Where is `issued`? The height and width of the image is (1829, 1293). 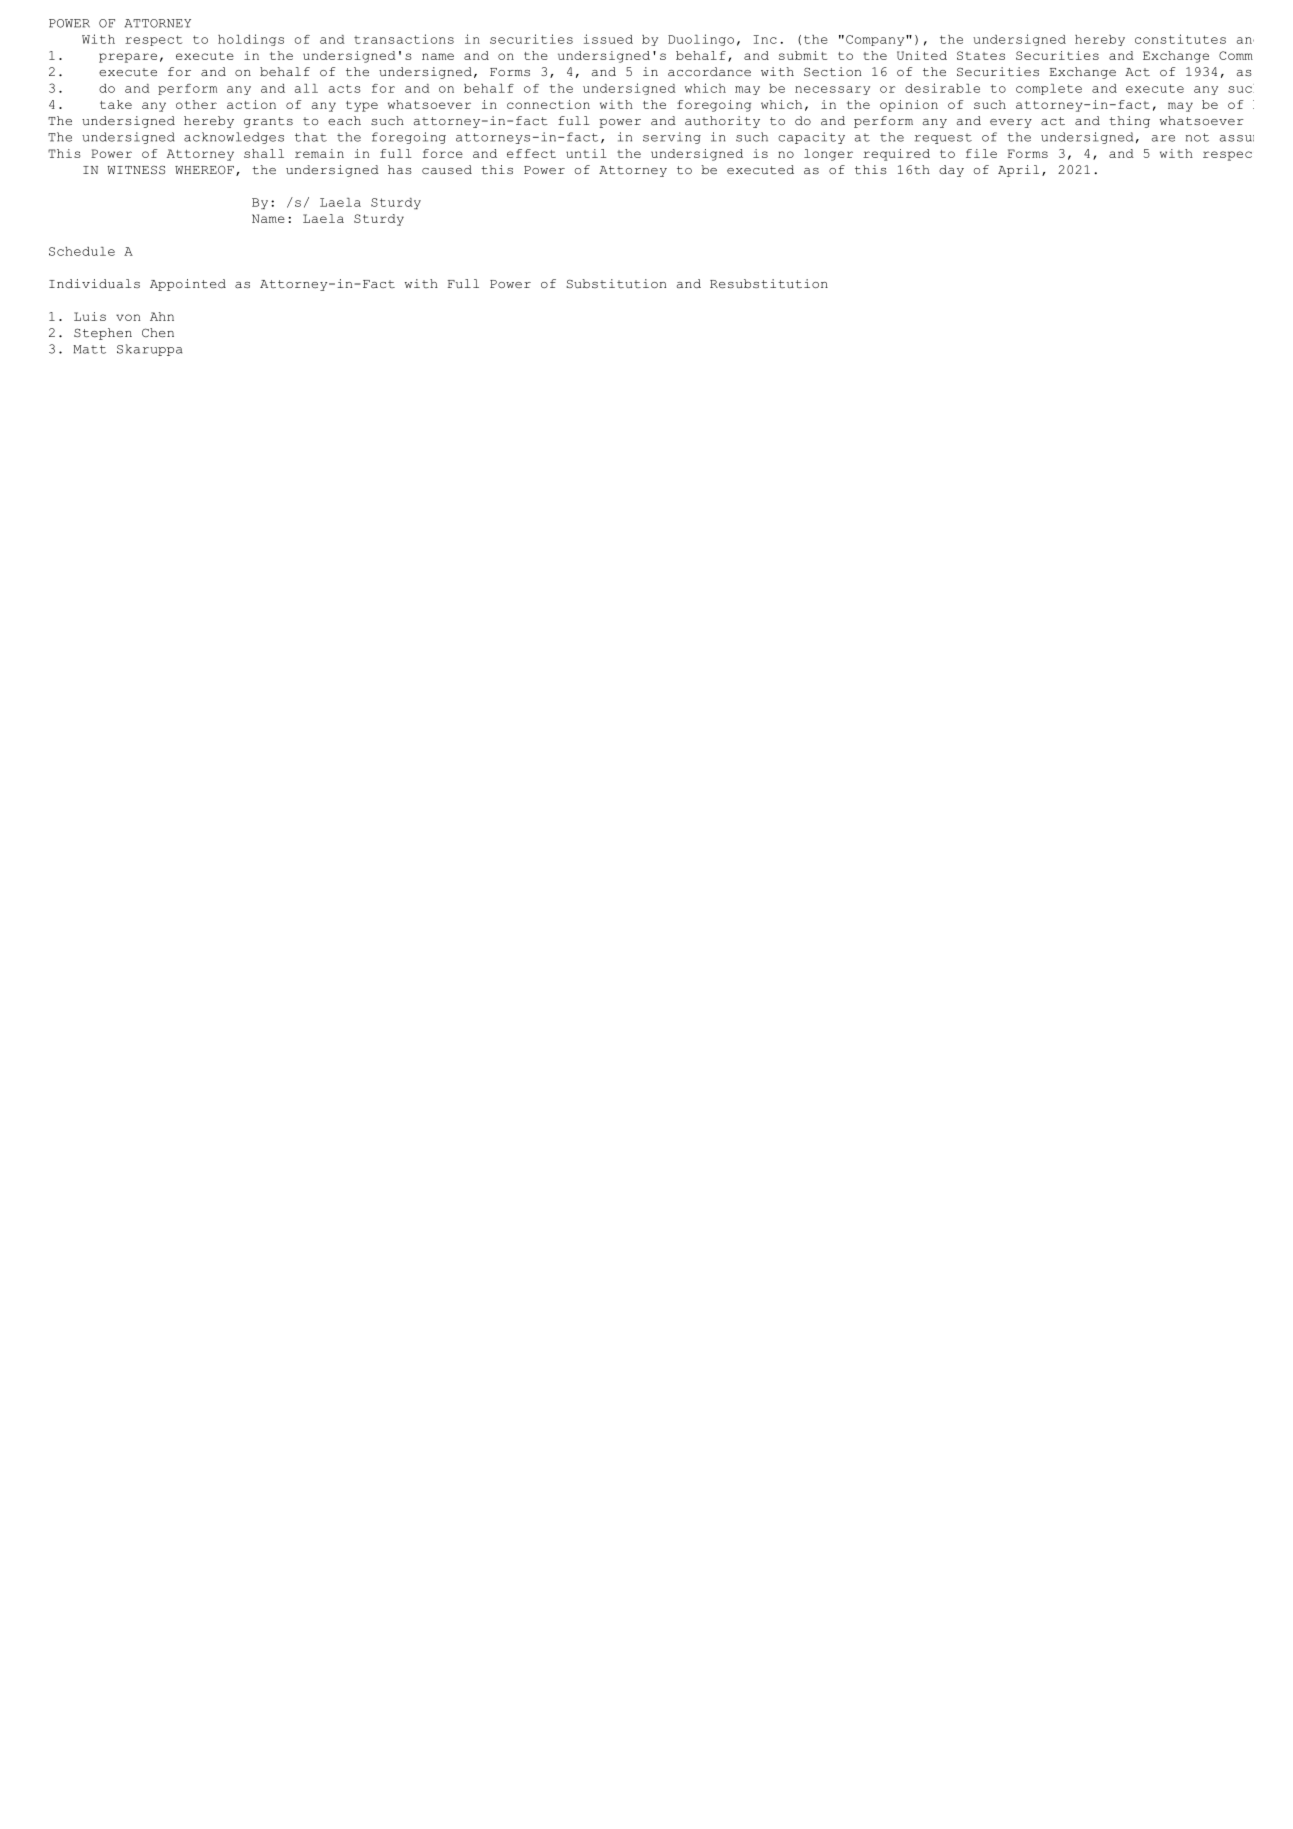 issued is located at coordinates (608, 39).
